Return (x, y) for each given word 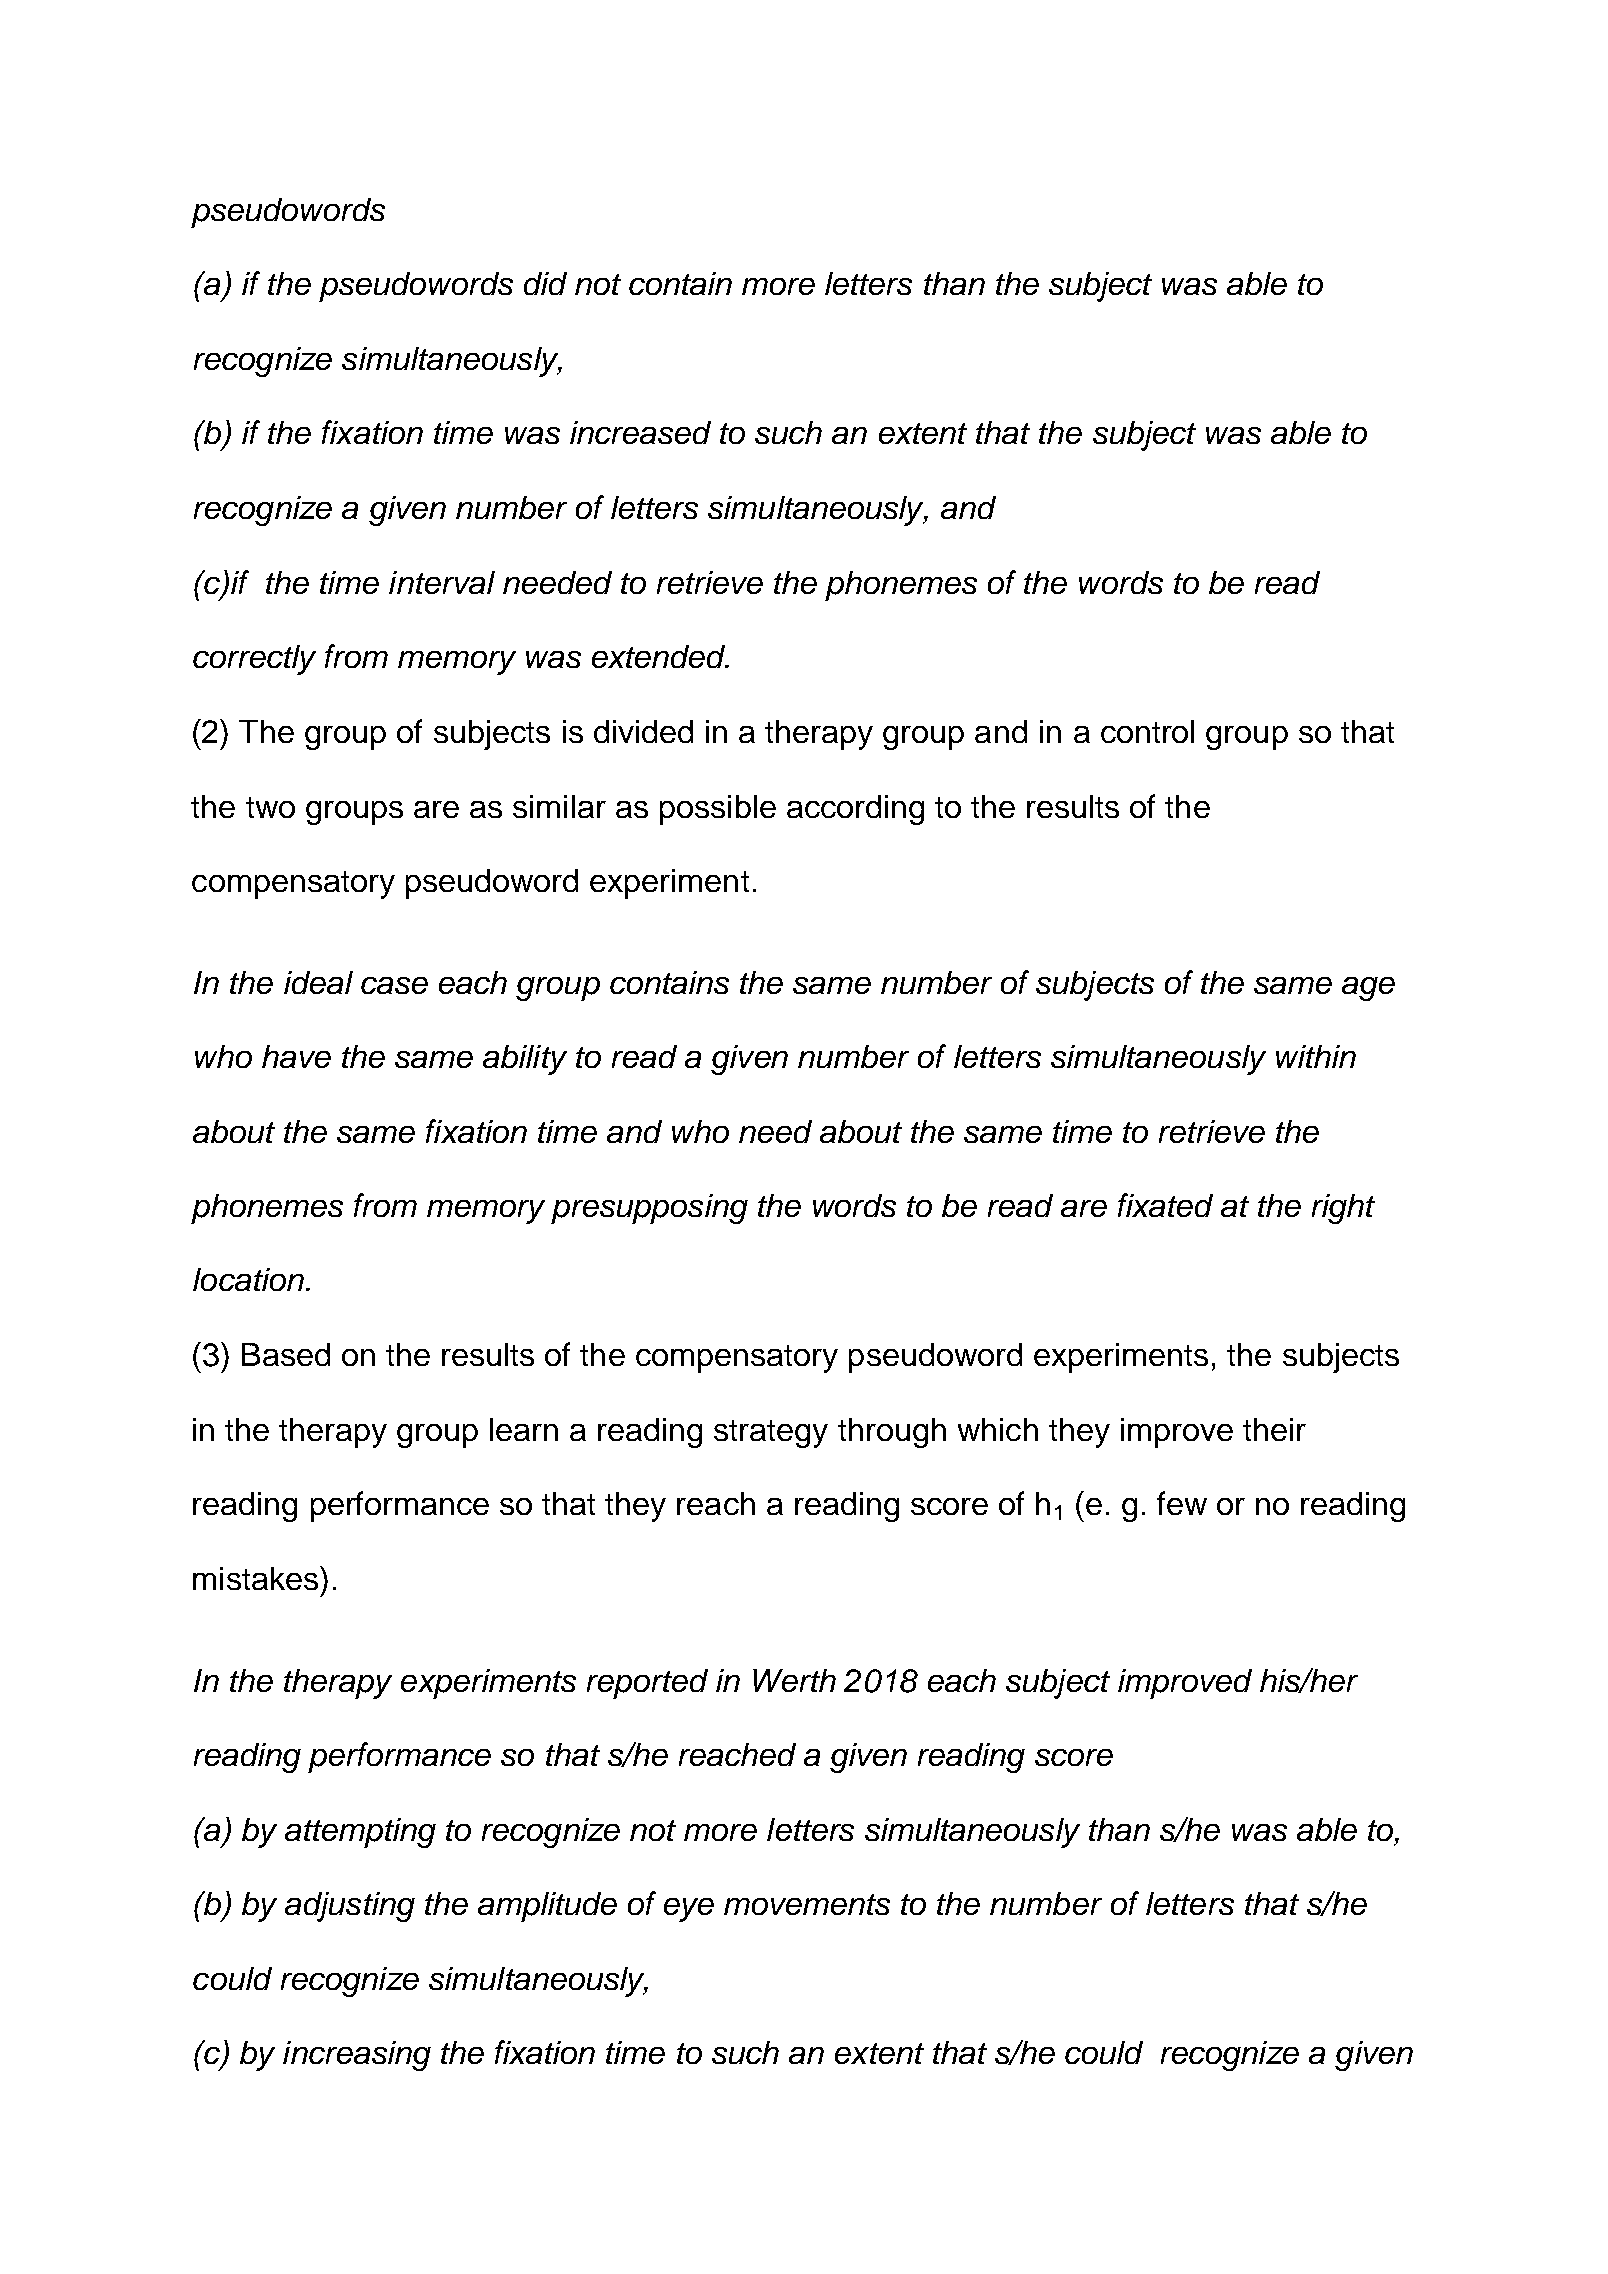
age (1368, 989)
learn (524, 1429)
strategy (771, 1434)
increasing (357, 2056)
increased (640, 432)
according (855, 810)
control (1147, 731)
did (545, 283)
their (1274, 1429)
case (394, 985)
